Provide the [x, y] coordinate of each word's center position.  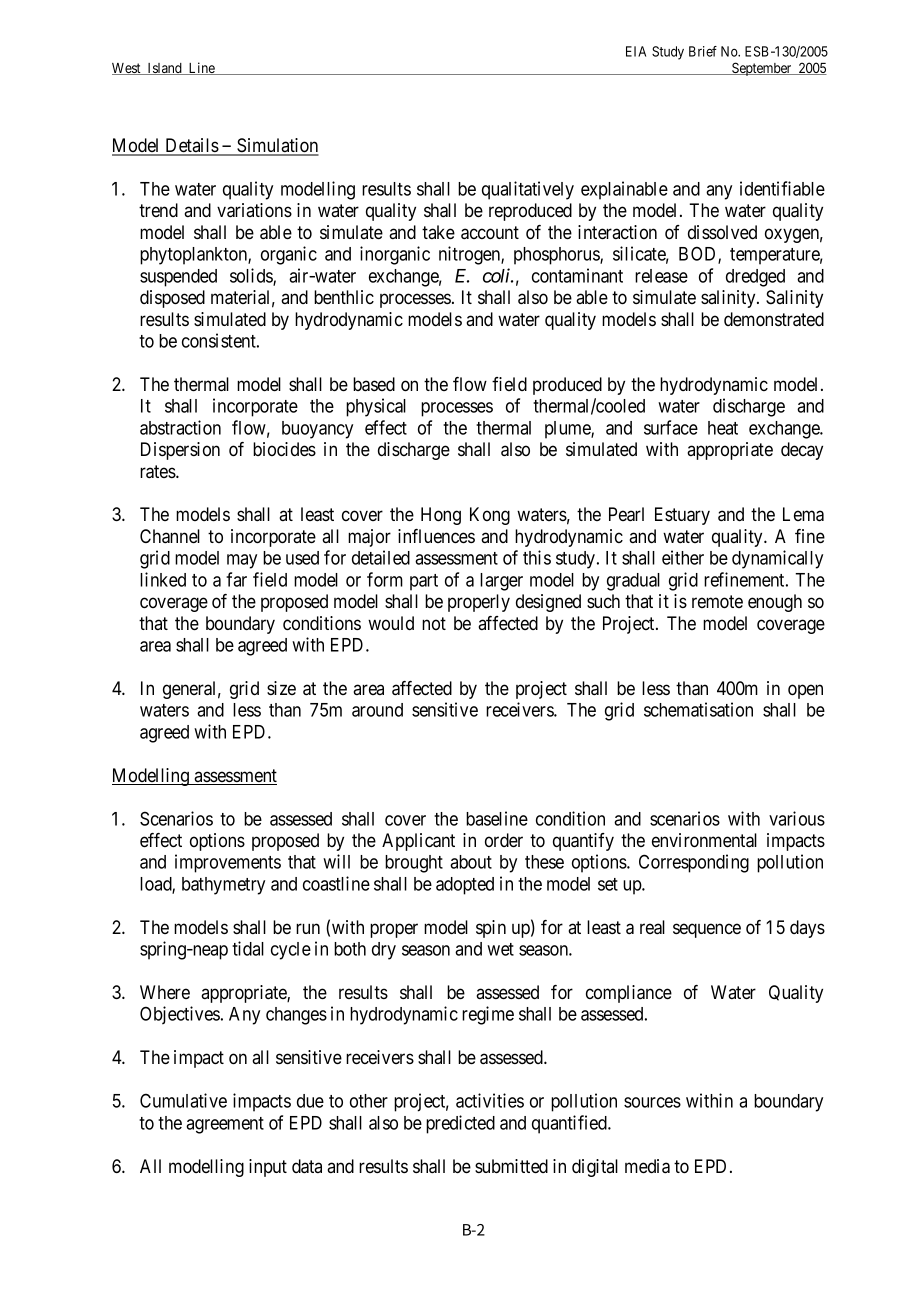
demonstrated [774, 319]
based [374, 384]
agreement [225, 1125]
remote [717, 602]
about [471, 862]
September [762, 69]
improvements [228, 863]
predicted [460, 1124]
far [236, 579]
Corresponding [694, 863]
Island [164, 69]
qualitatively [528, 190]
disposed [172, 299]
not [434, 623]
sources [652, 1102]
